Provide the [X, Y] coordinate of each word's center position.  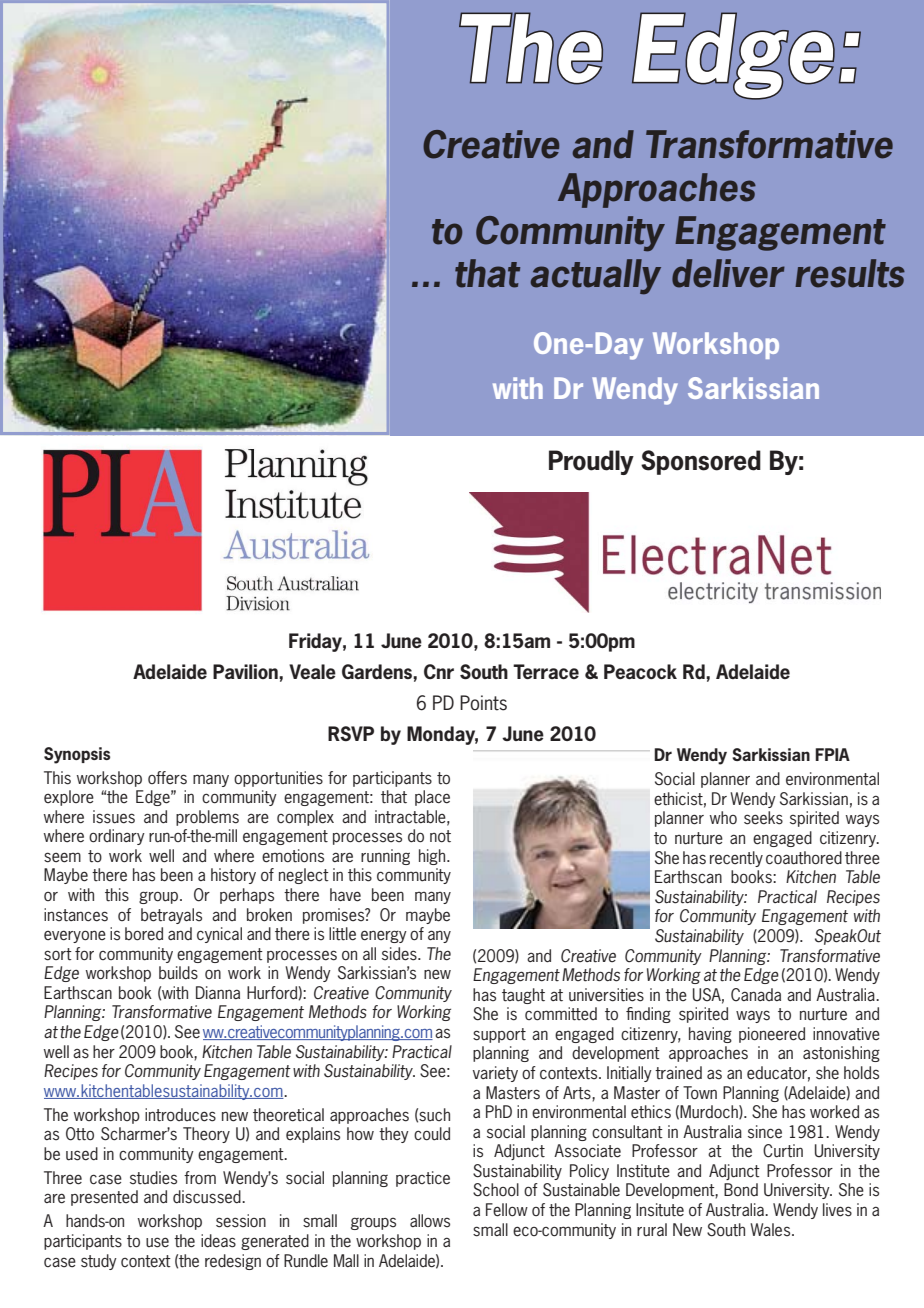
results [850, 273]
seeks [763, 818]
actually [596, 277]
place [432, 798]
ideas [218, 1241]
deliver [728, 273]
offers [167, 778]
